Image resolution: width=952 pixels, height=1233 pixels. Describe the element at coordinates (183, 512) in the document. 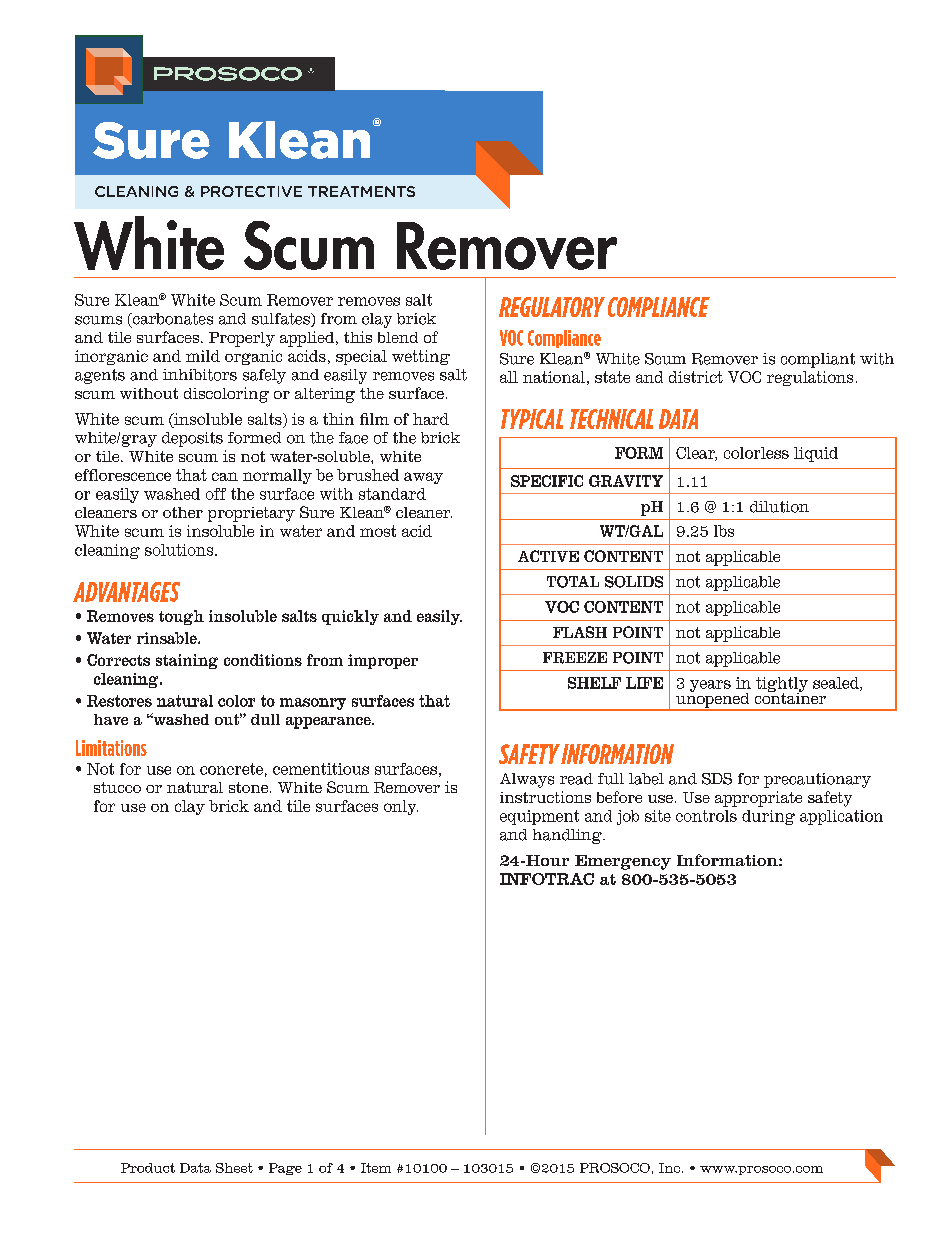

I see `other` at that location.
